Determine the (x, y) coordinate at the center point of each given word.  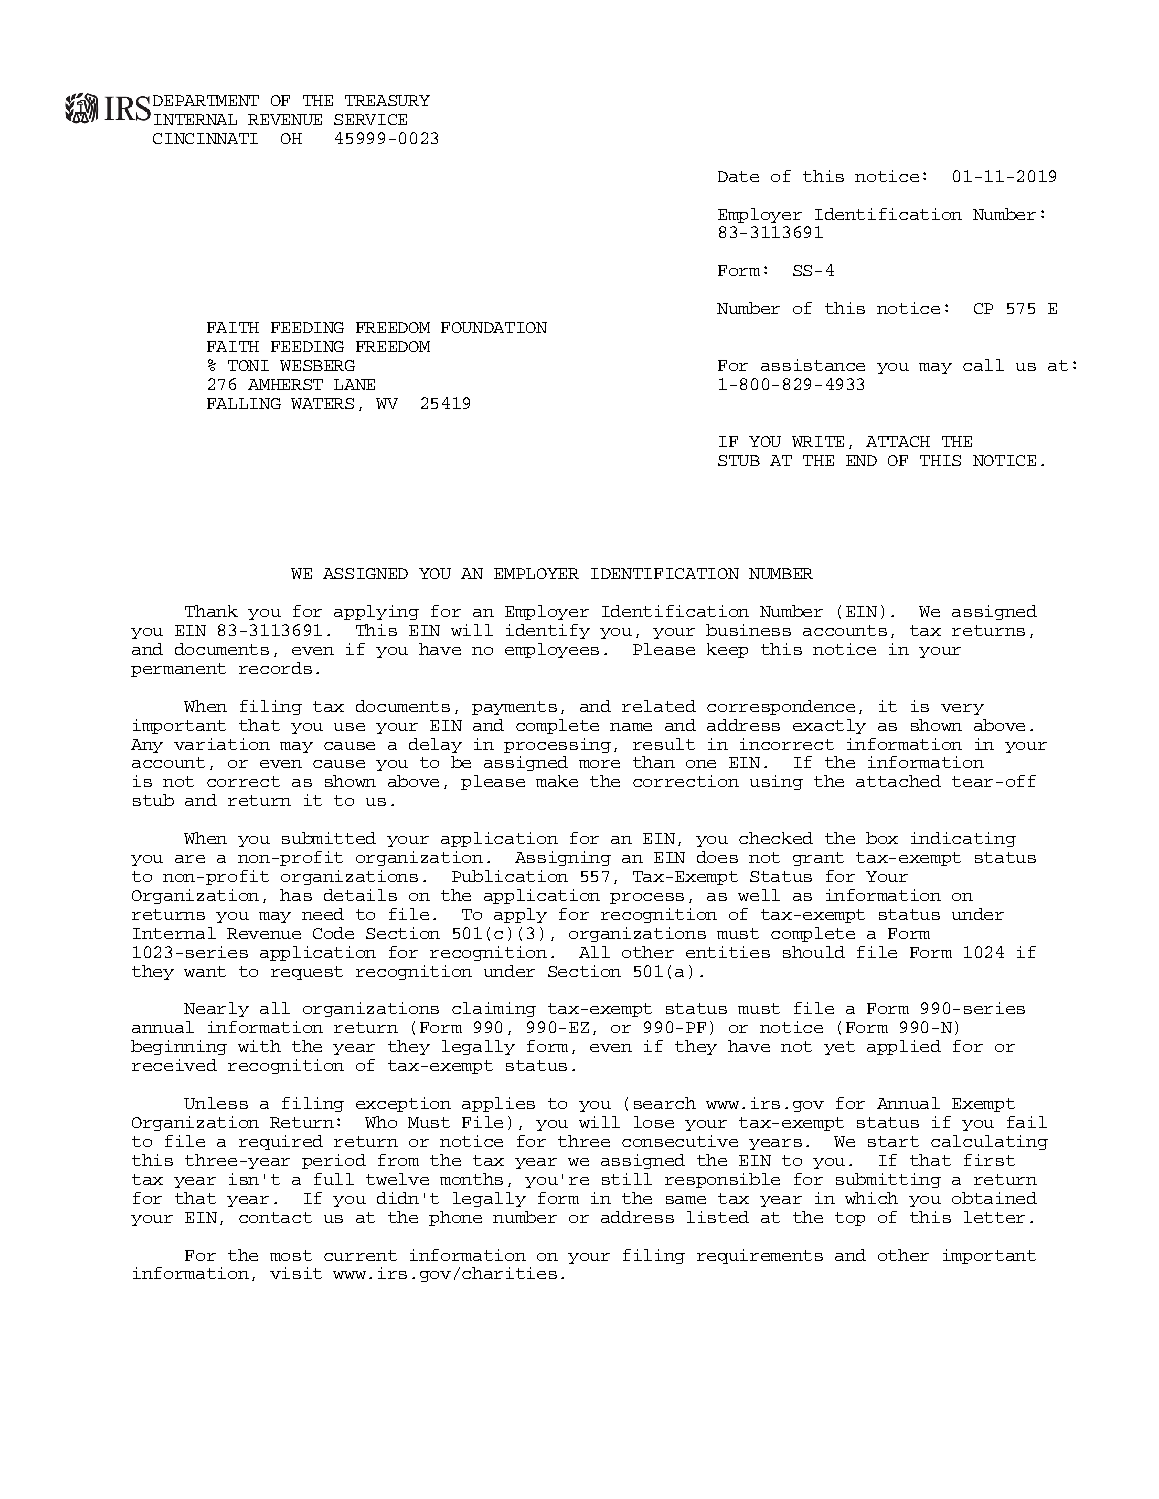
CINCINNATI (205, 138)
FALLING (244, 403)
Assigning (563, 858)
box (882, 838)
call (983, 365)
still (627, 1179)
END (861, 460)
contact (275, 1217)
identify (548, 631)
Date (738, 176)
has (296, 895)
